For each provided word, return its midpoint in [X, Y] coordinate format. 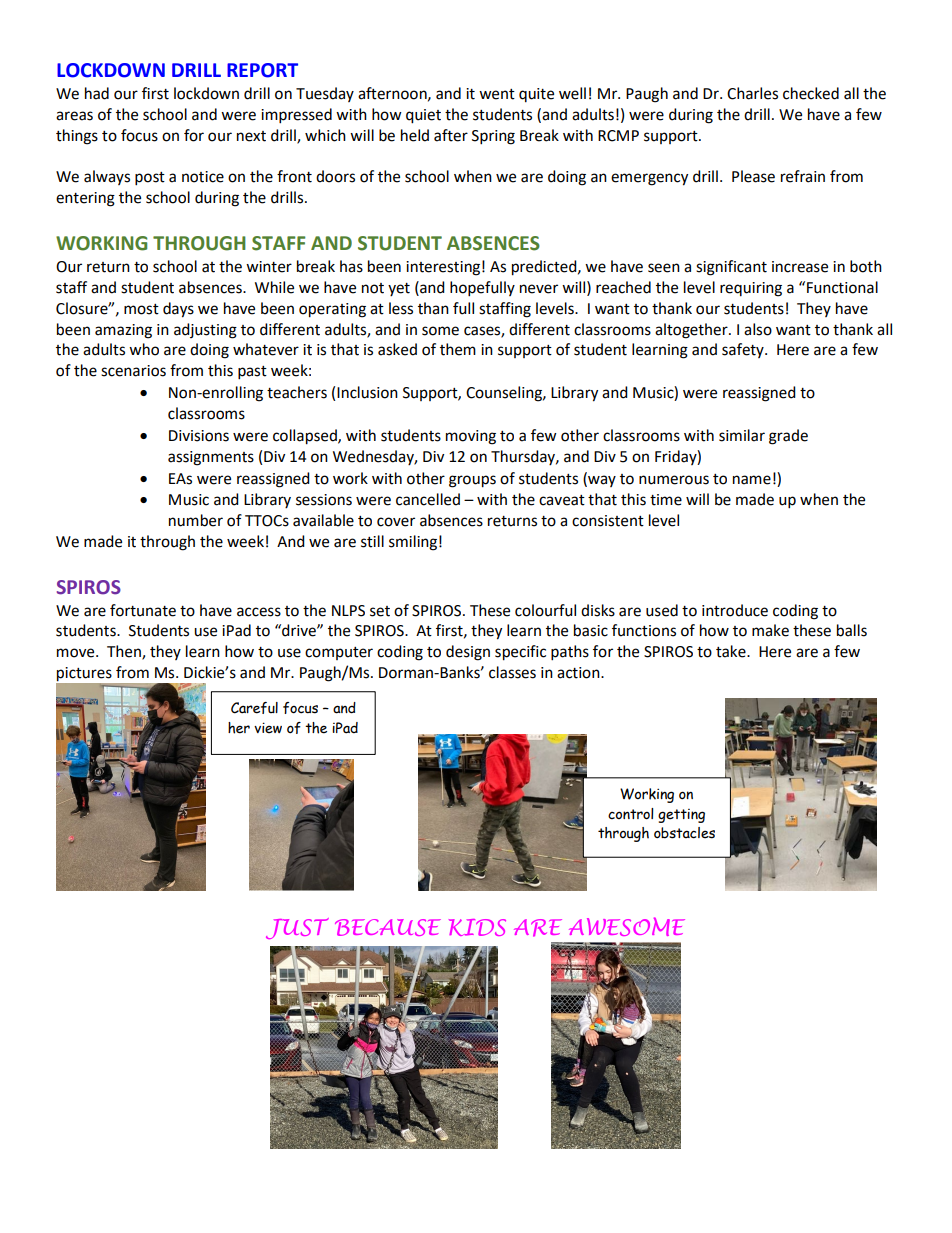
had [97, 93]
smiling [413, 543]
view [268, 728]
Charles [752, 93]
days [178, 310]
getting [681, 816]
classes [512, 672]
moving [471, 437]
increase [800, 267]
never [539, 289]
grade [788, 437]
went [497, 94]
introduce [735, 610]
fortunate [143, 610]
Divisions [199, 436]
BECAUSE [388, 927]
